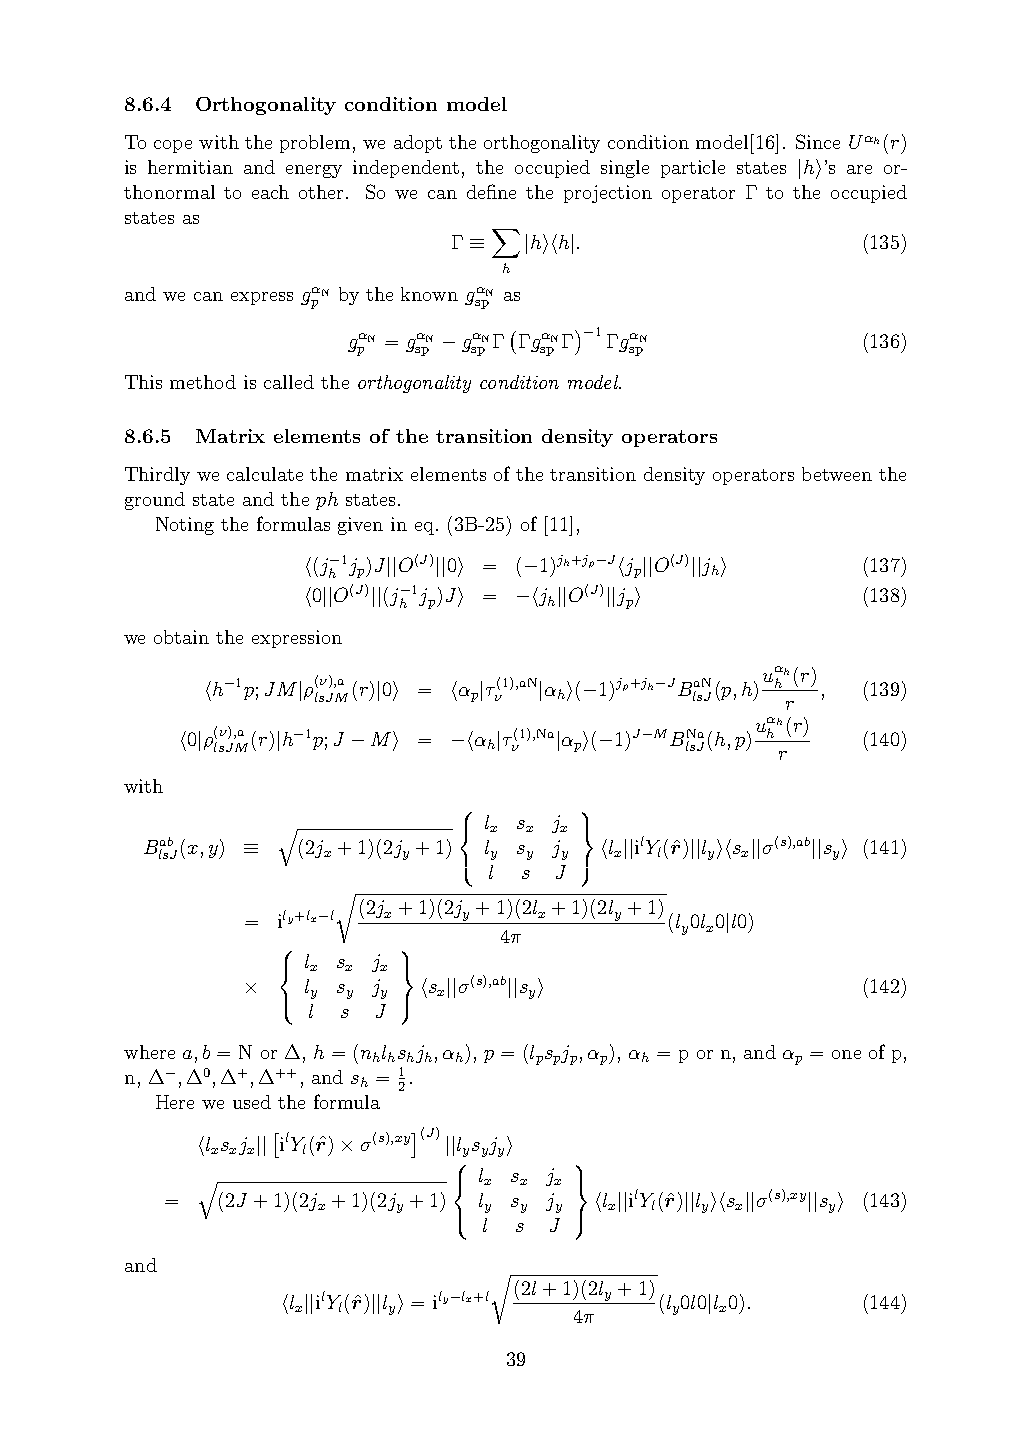  I want to click on given, so click(360, 526).
